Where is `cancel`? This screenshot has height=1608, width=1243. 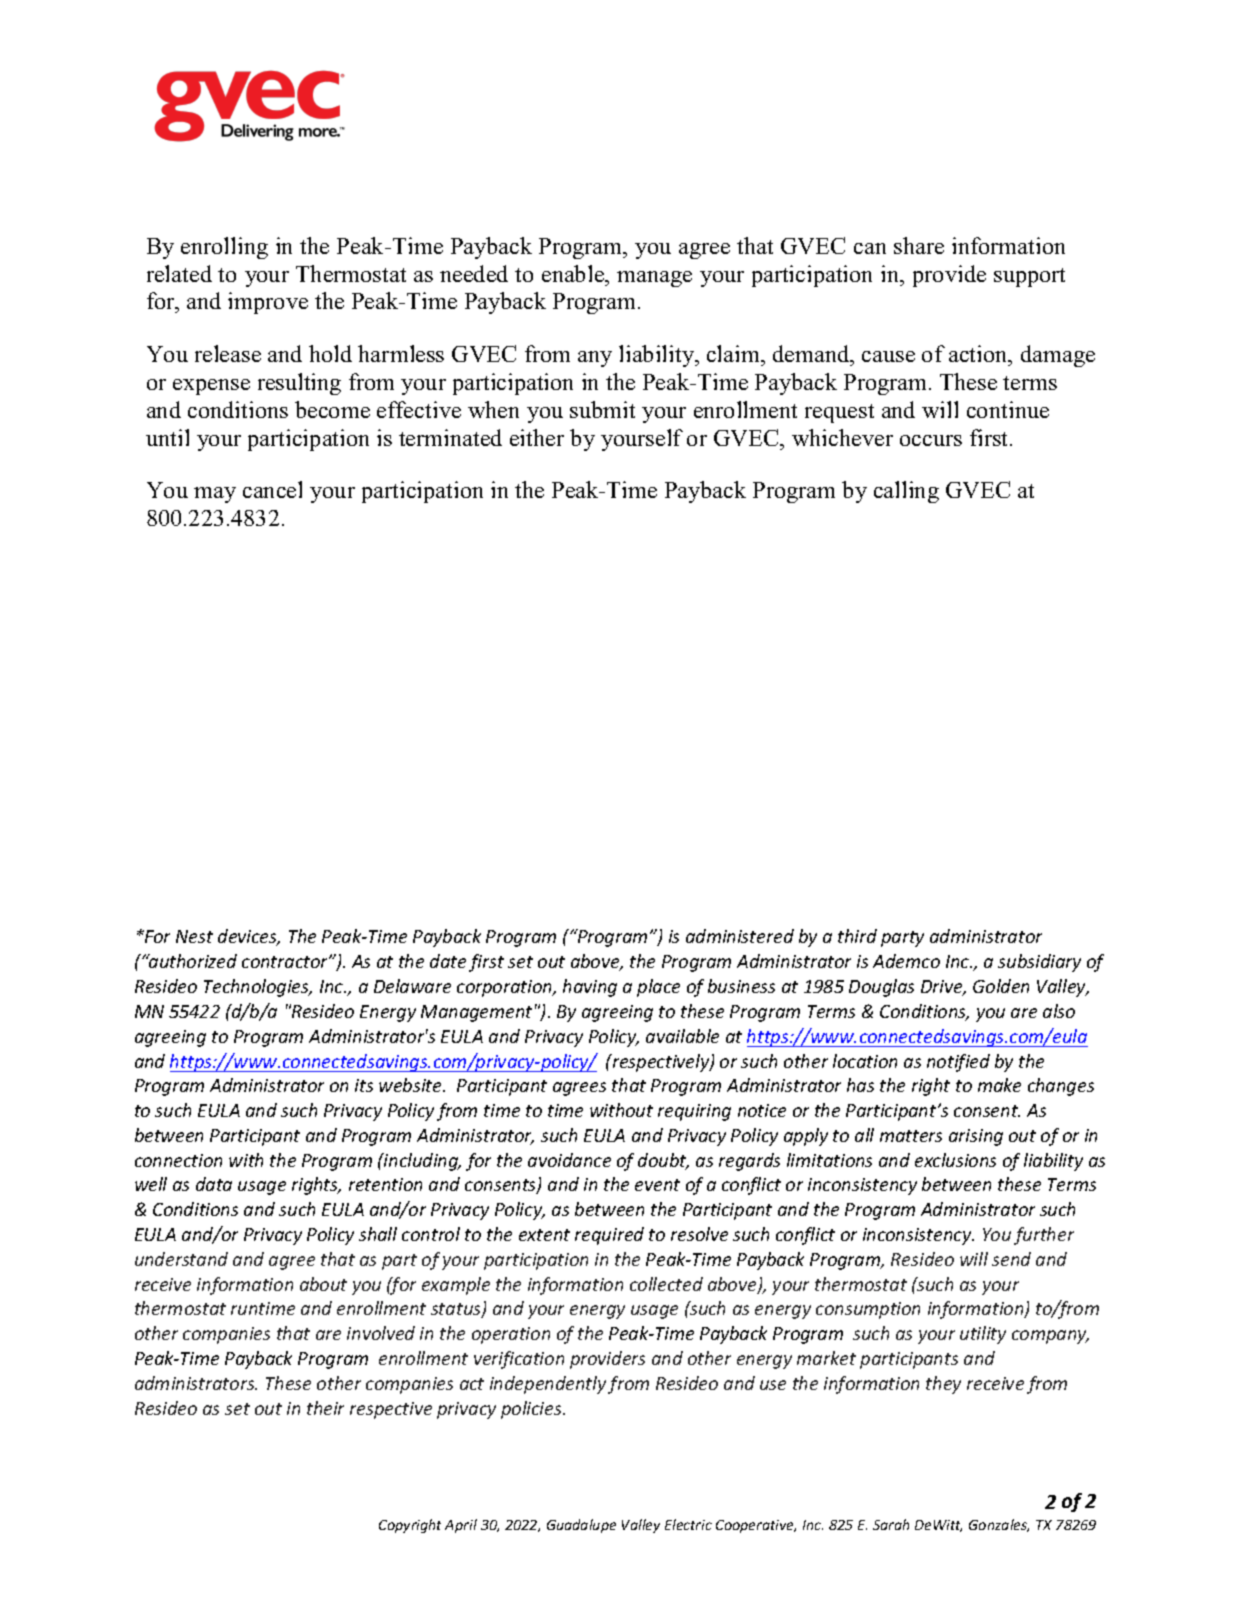
cancel is located at coordinates (272, 489).
